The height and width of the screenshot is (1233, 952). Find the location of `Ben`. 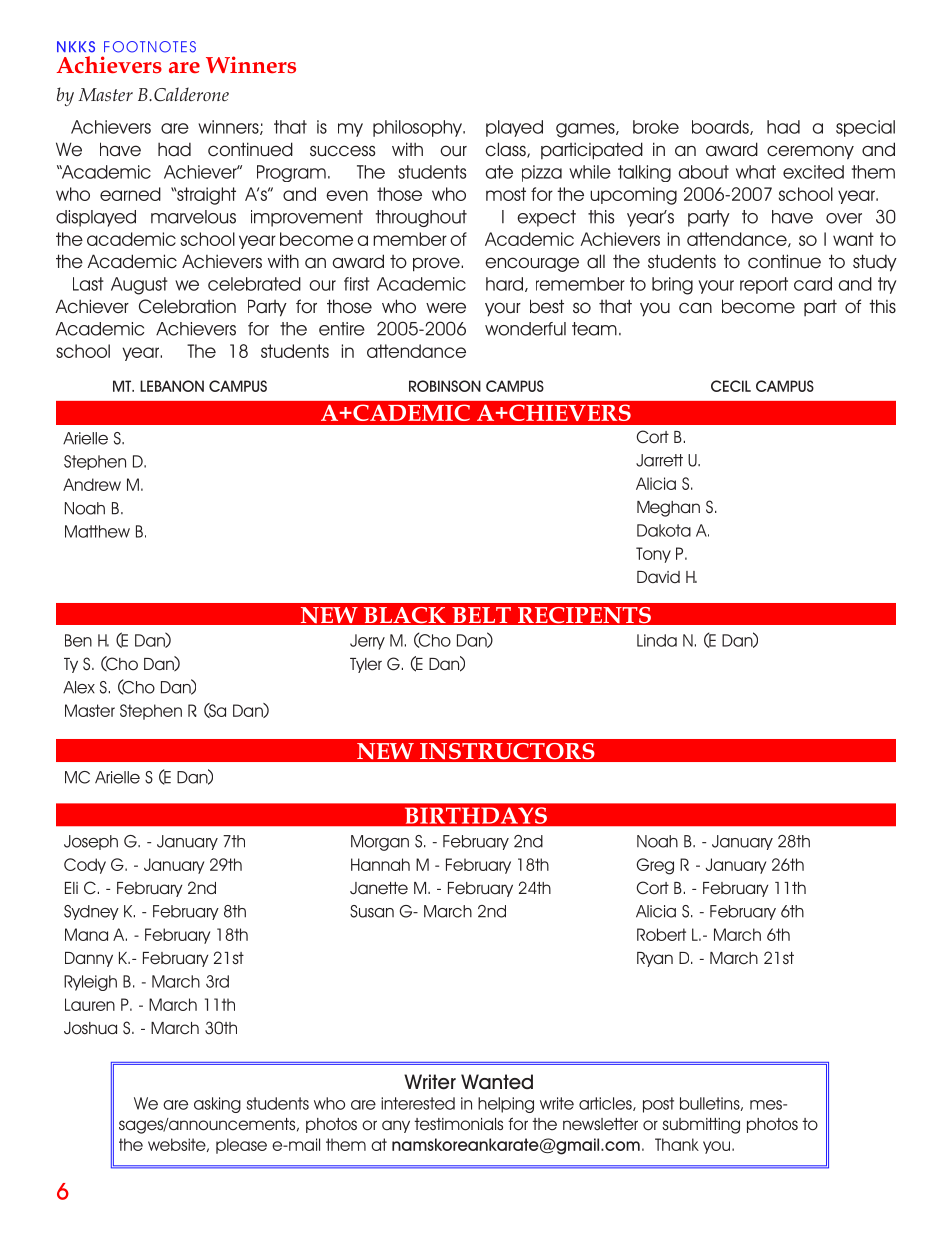

Ben is located at coordinates (78, 640).
